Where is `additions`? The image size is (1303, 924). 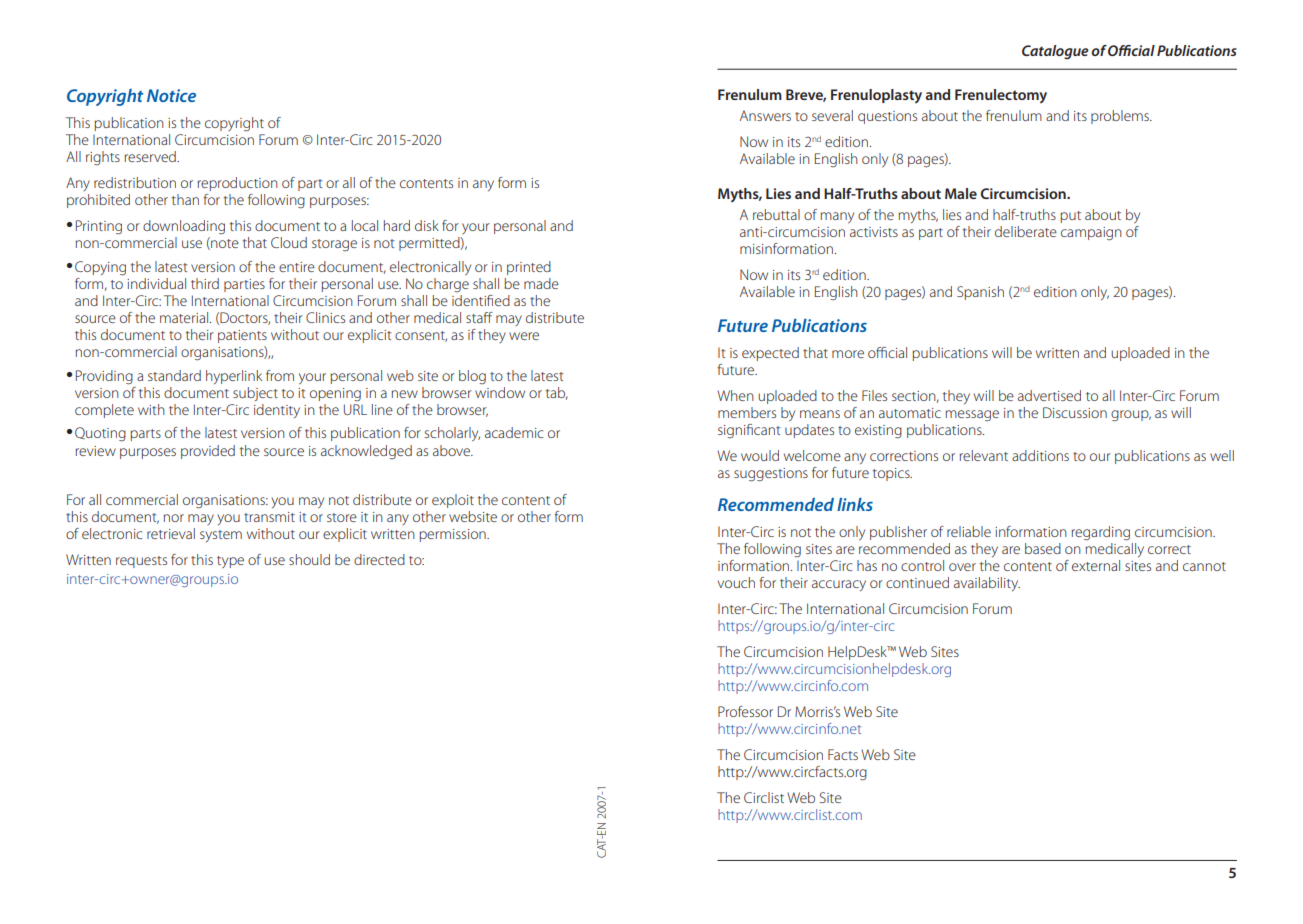
additions is located at coordinates (1040, 455).
